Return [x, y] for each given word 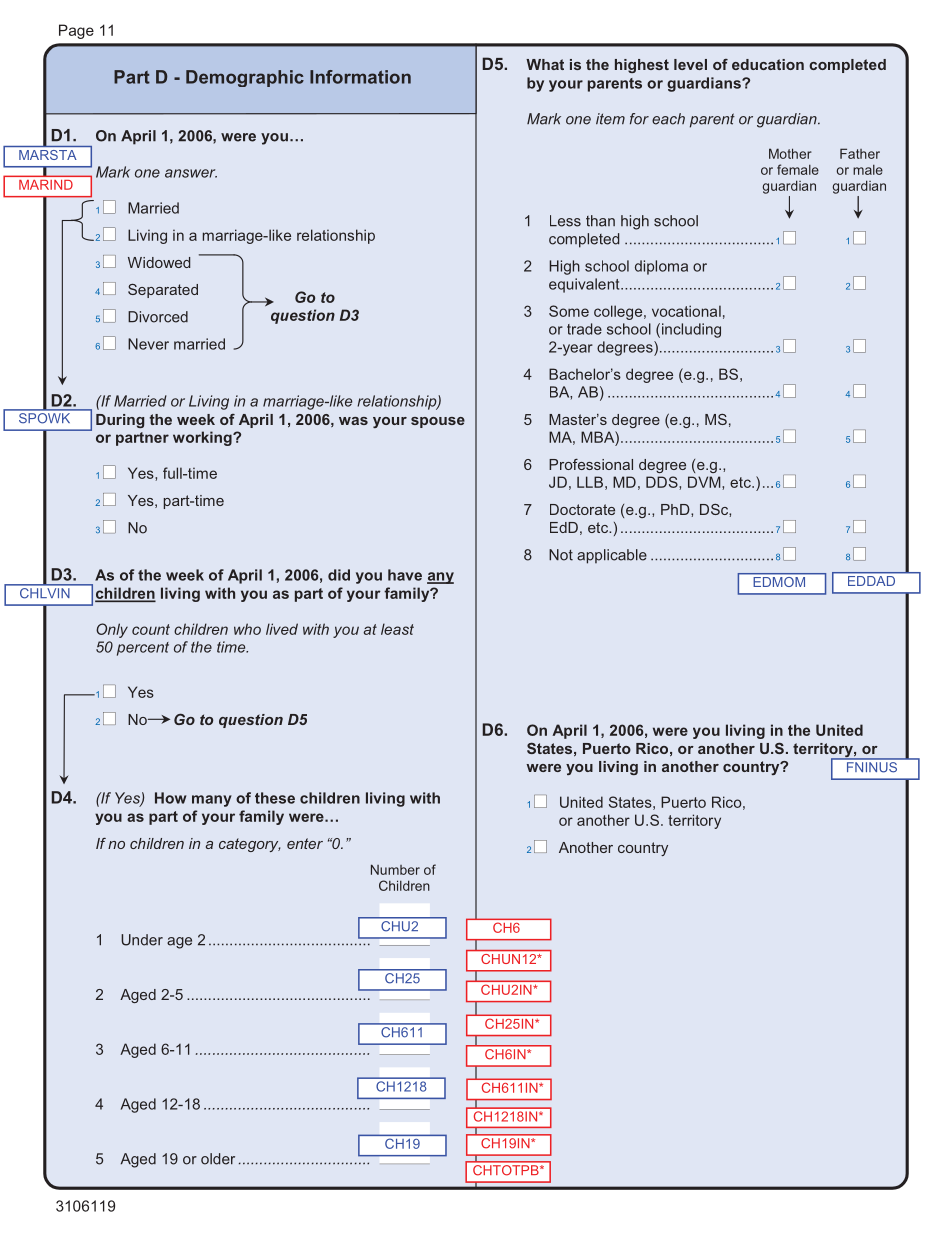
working [203, 438]
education [768, 64]
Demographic [245, 78]
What [545, 64]
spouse [438, 422]
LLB [590, 482]
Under [142, 940]
